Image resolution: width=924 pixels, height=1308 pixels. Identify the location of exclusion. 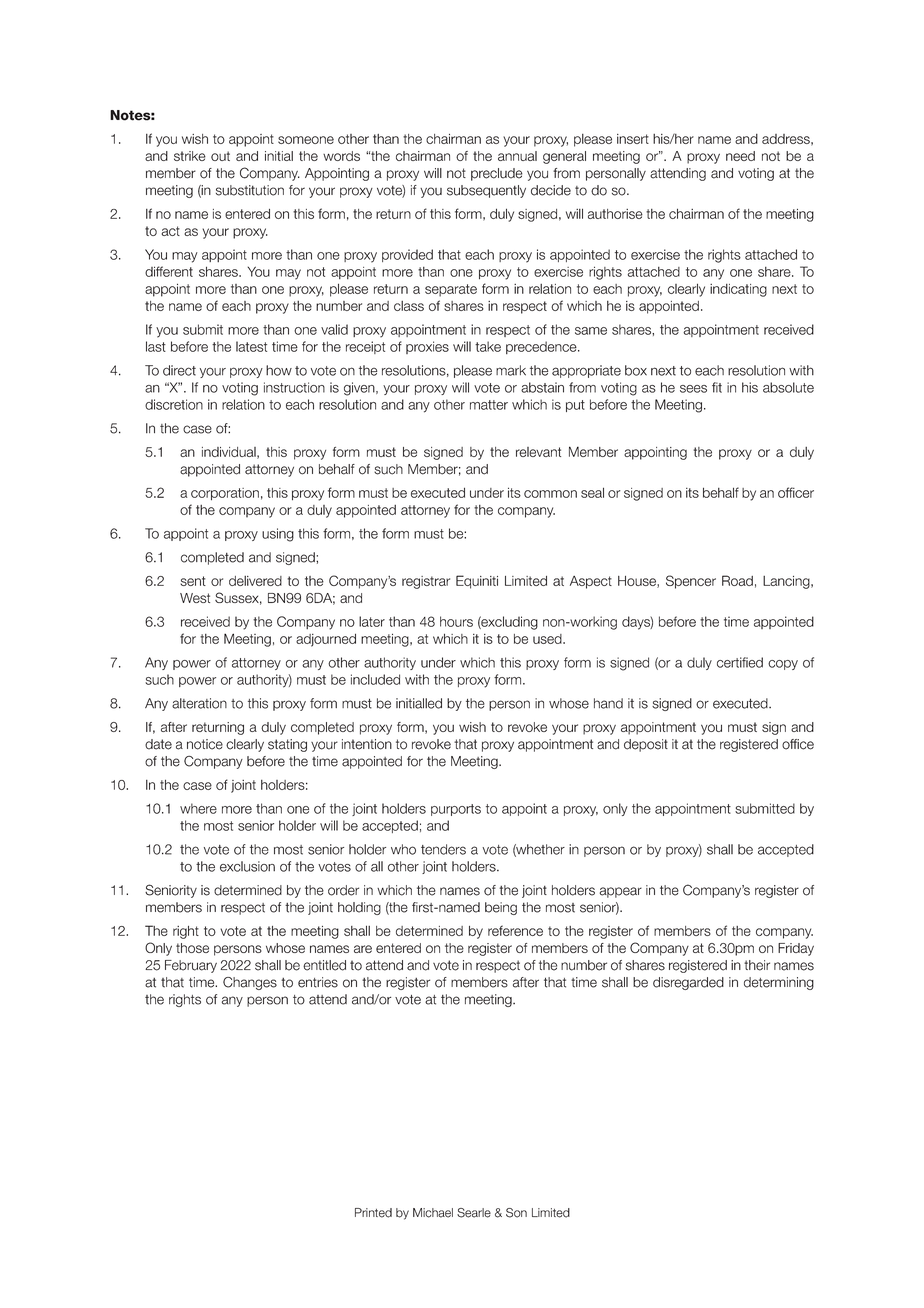
(247, 866).
